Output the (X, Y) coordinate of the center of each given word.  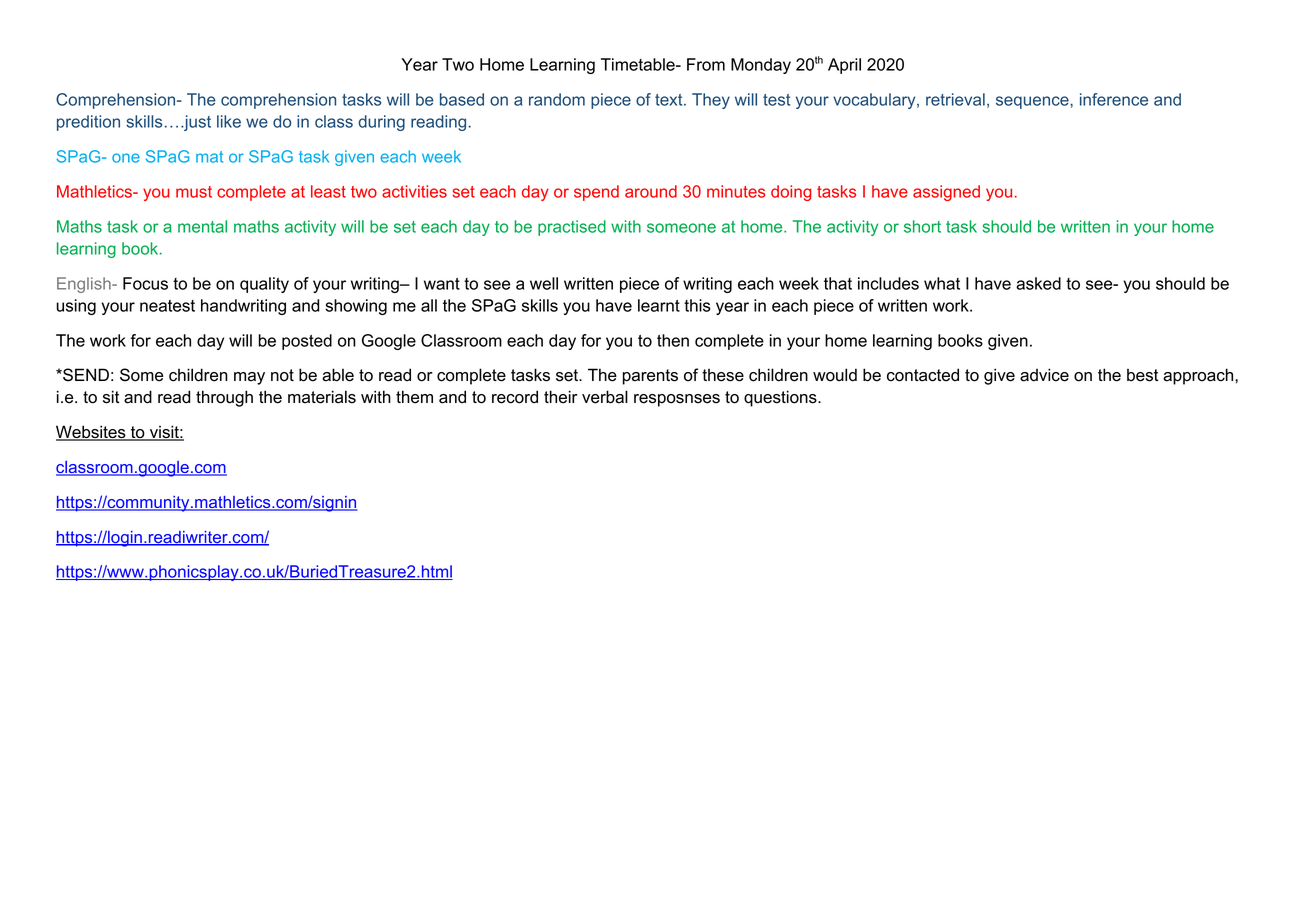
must (194, 192)
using (76, 307)
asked (1038, 283)
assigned (946, 193)
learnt (659, 305)
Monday (761, 66)
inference (1114, 99)
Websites (92, 433)
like (229, 121)
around (651, 191)
